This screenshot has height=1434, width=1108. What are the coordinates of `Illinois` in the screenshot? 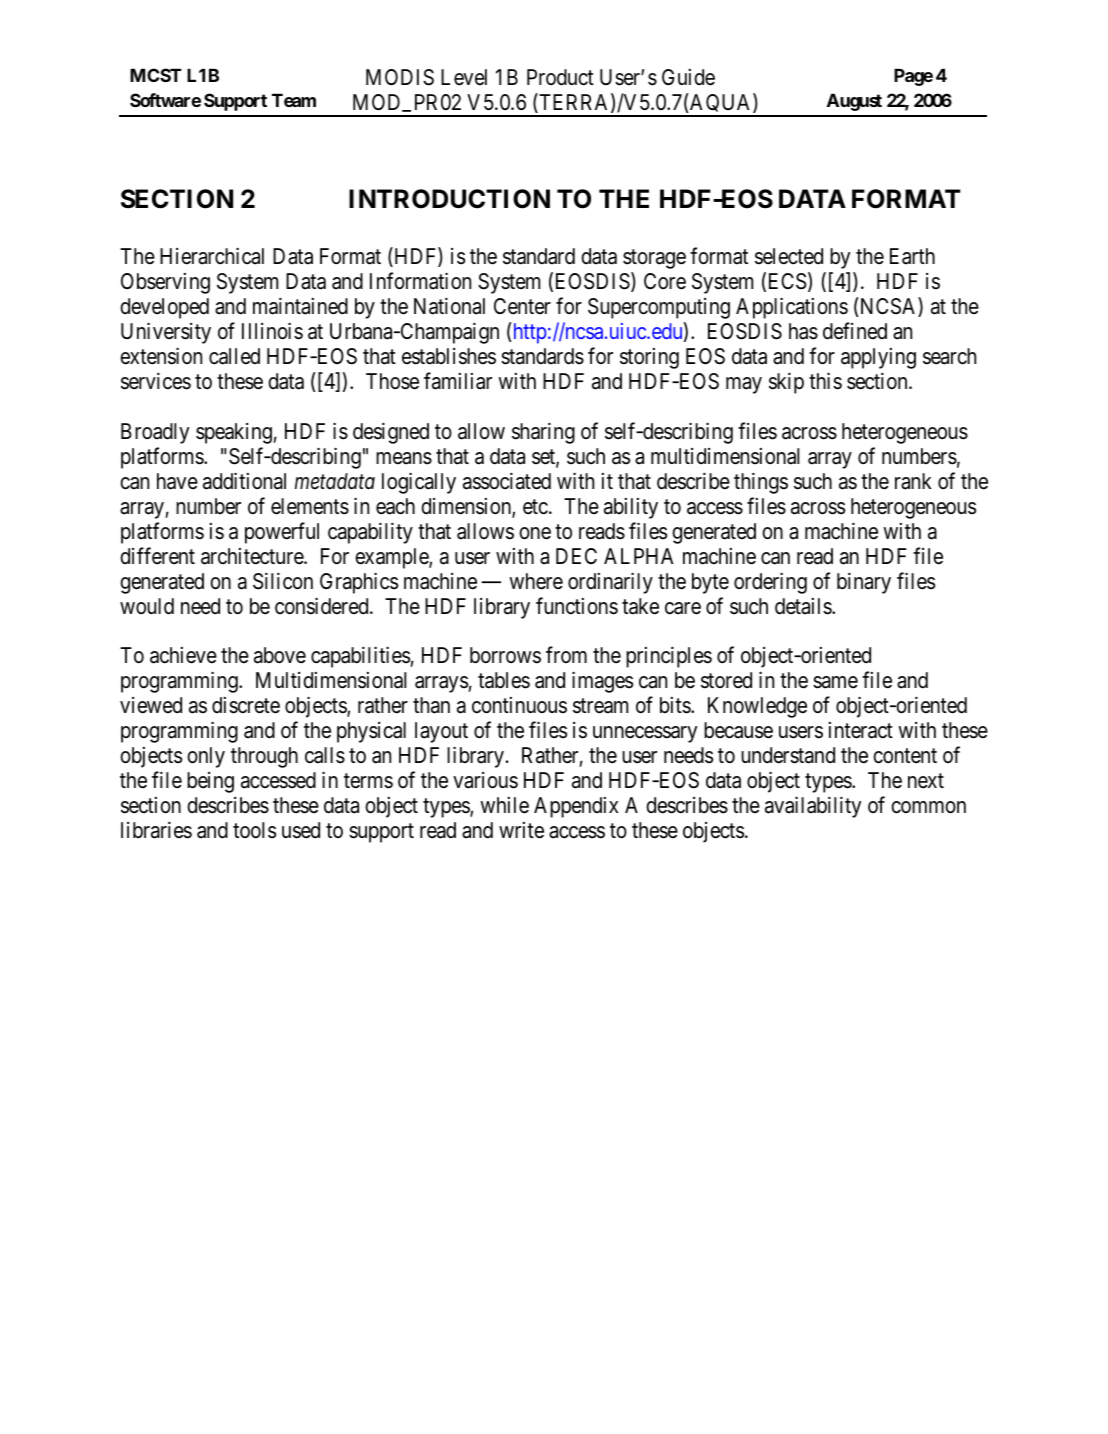 It's located at (272, 331).
